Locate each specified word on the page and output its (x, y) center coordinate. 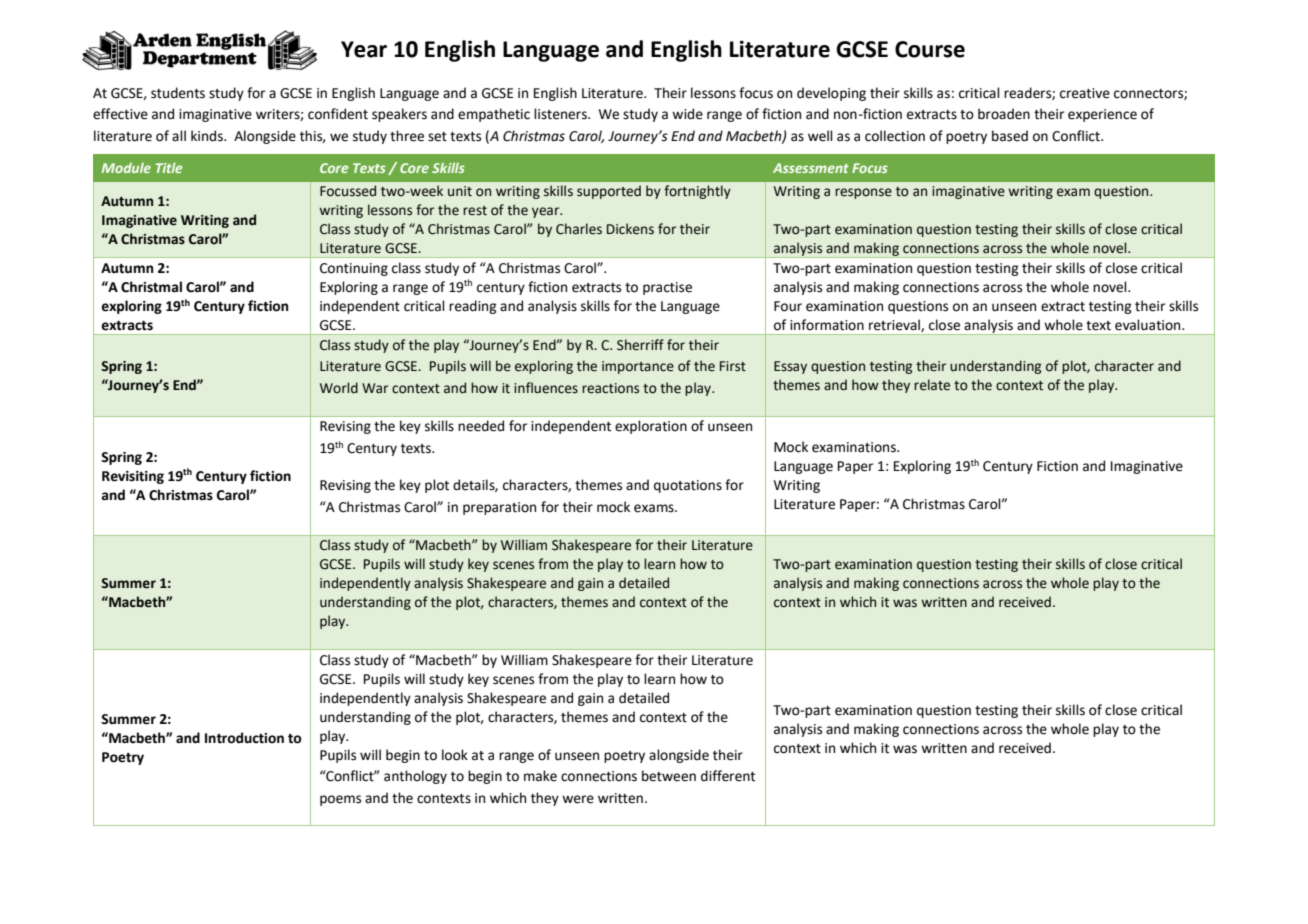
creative (1085, 93)
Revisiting (133, 477)
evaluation (1149, 325)
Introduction (244, 738)
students (178, 93)
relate (932, 385)
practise (667, 288)
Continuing (354, 269)
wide (687, 114)
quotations (688, 486)
